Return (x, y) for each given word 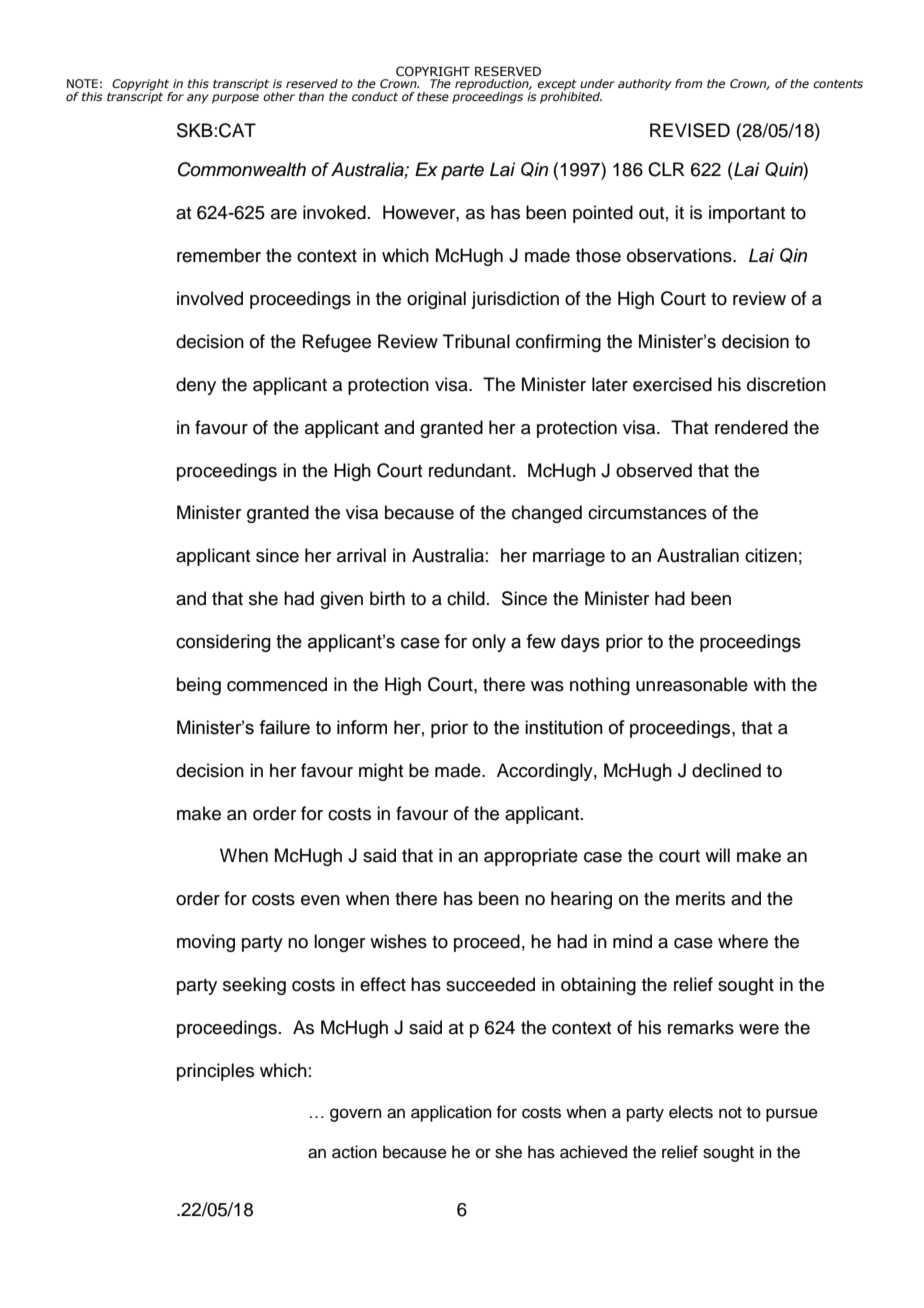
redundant (471, 470)
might (381, 772)
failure (284, 727)
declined (726, 770)
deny (196, 386)
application (451, 1113)
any (198, 99)
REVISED (690, 130)
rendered (751, 427)
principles (215, 1072)
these (433, 96)
